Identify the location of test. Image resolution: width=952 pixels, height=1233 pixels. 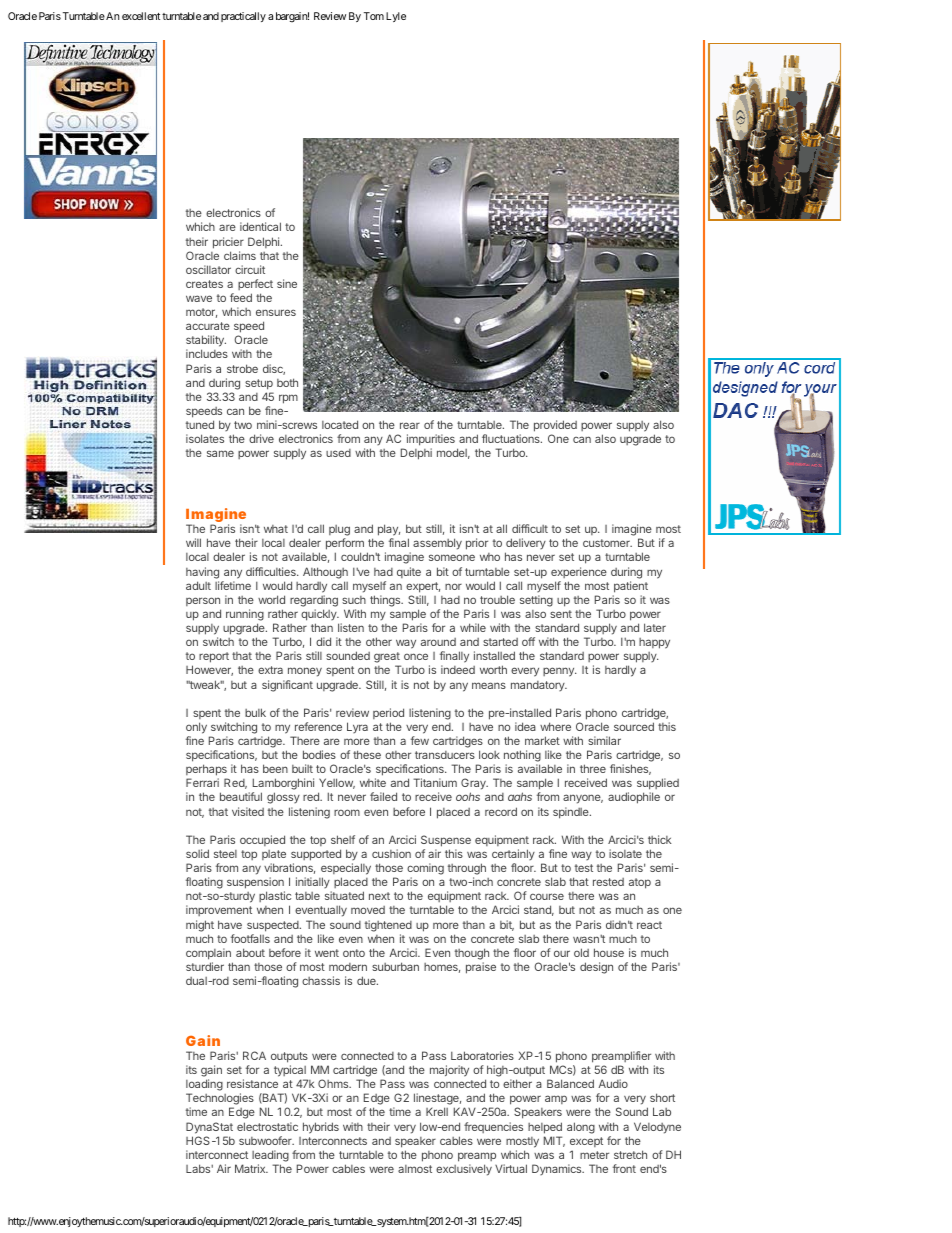
(584, 868).
